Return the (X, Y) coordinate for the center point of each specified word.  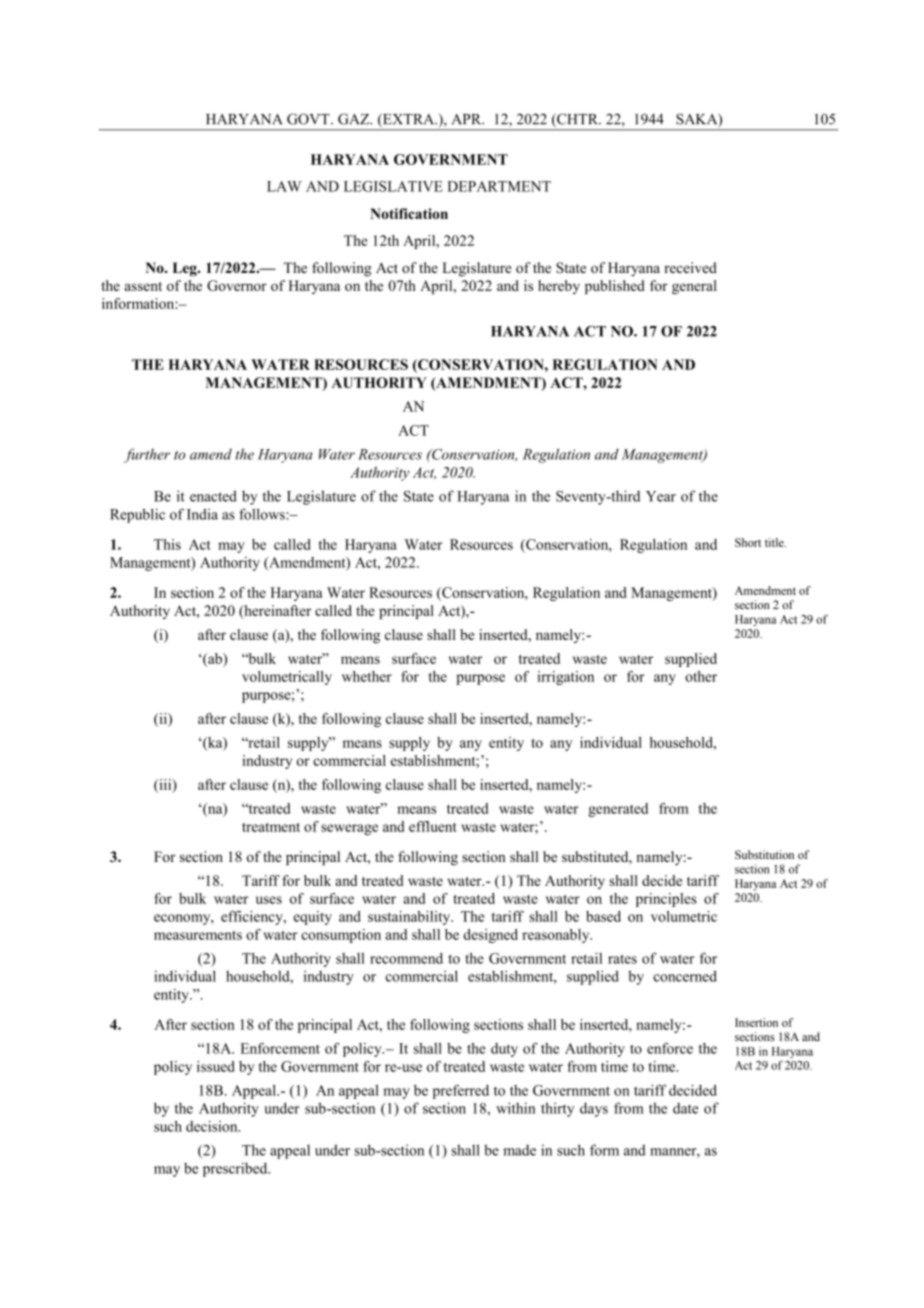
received (690, 267)
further (147, 455)
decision (213, 1126)
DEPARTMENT (499, 186)
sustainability (410, 918)
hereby (559, 287)
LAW (284, 186)
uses (269, 900)
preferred (461, 1092)
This (167, 544)
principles (666, 900)
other (701, 676)
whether (367, 676)
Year (661, 496)
